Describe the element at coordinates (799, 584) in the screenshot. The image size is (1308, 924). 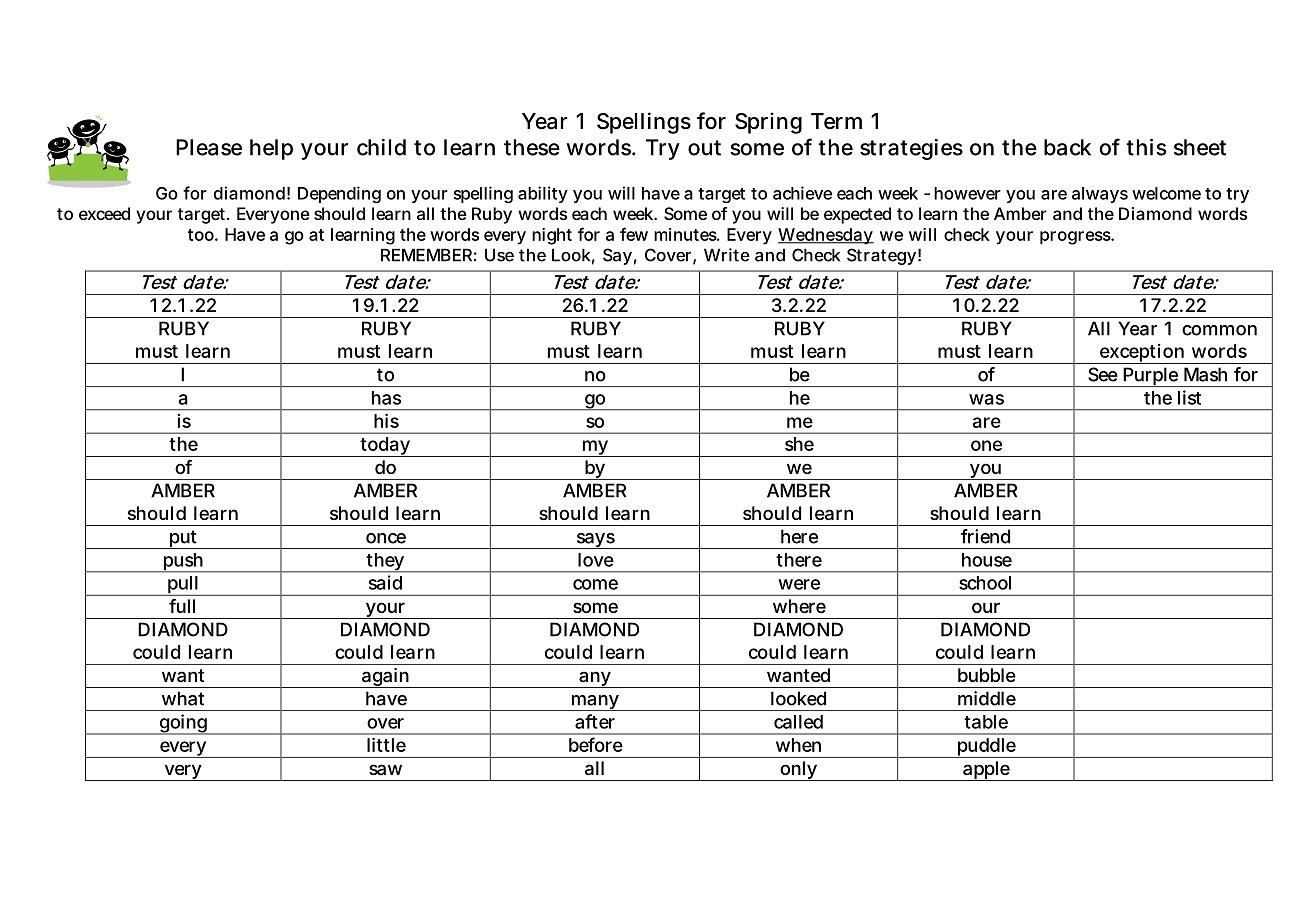
I see `were` at that location.
